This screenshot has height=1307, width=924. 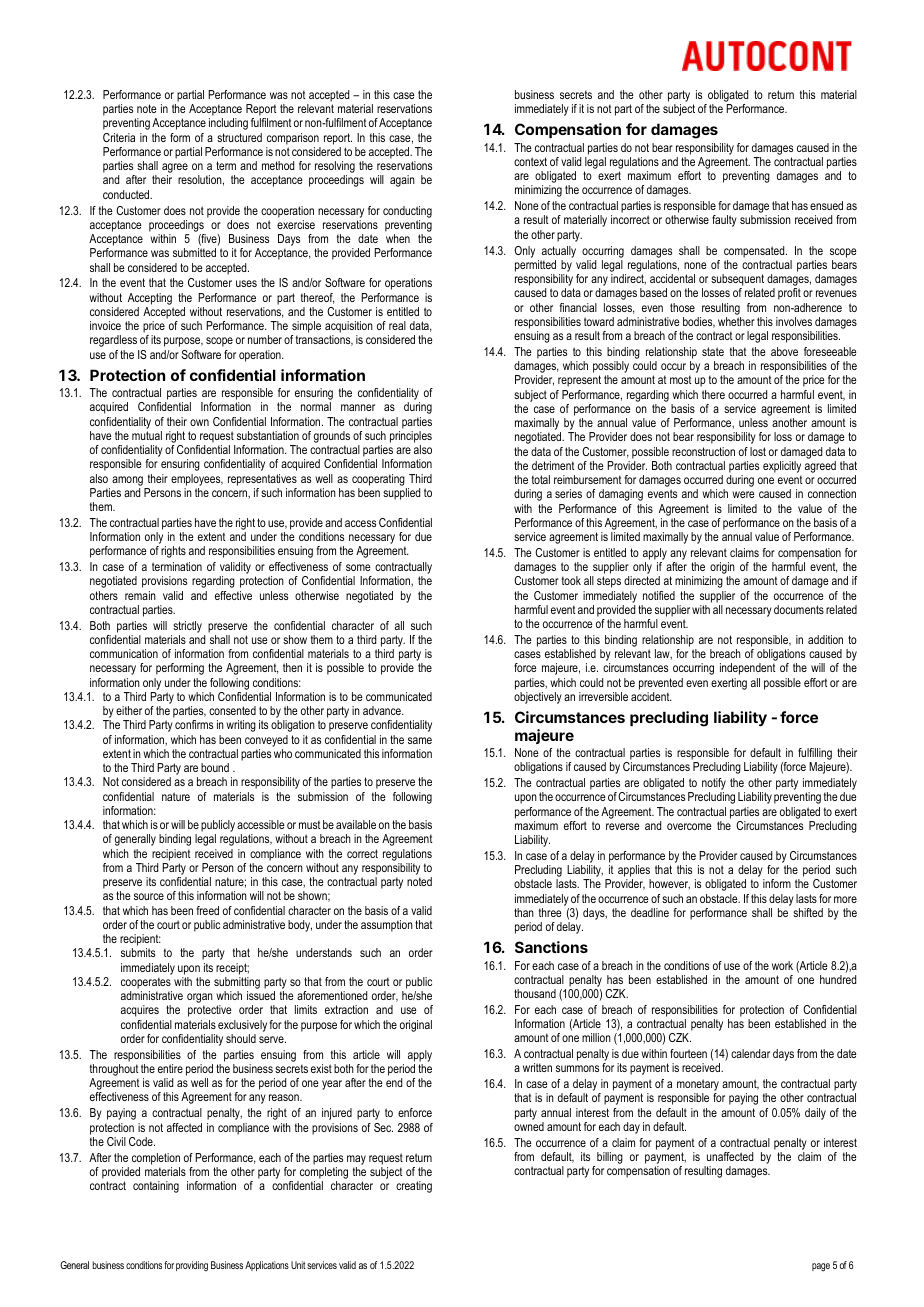 What do you see at coordinates (784, 351) in the screenshot?
I see `above` at bounding box center [784, 351].
